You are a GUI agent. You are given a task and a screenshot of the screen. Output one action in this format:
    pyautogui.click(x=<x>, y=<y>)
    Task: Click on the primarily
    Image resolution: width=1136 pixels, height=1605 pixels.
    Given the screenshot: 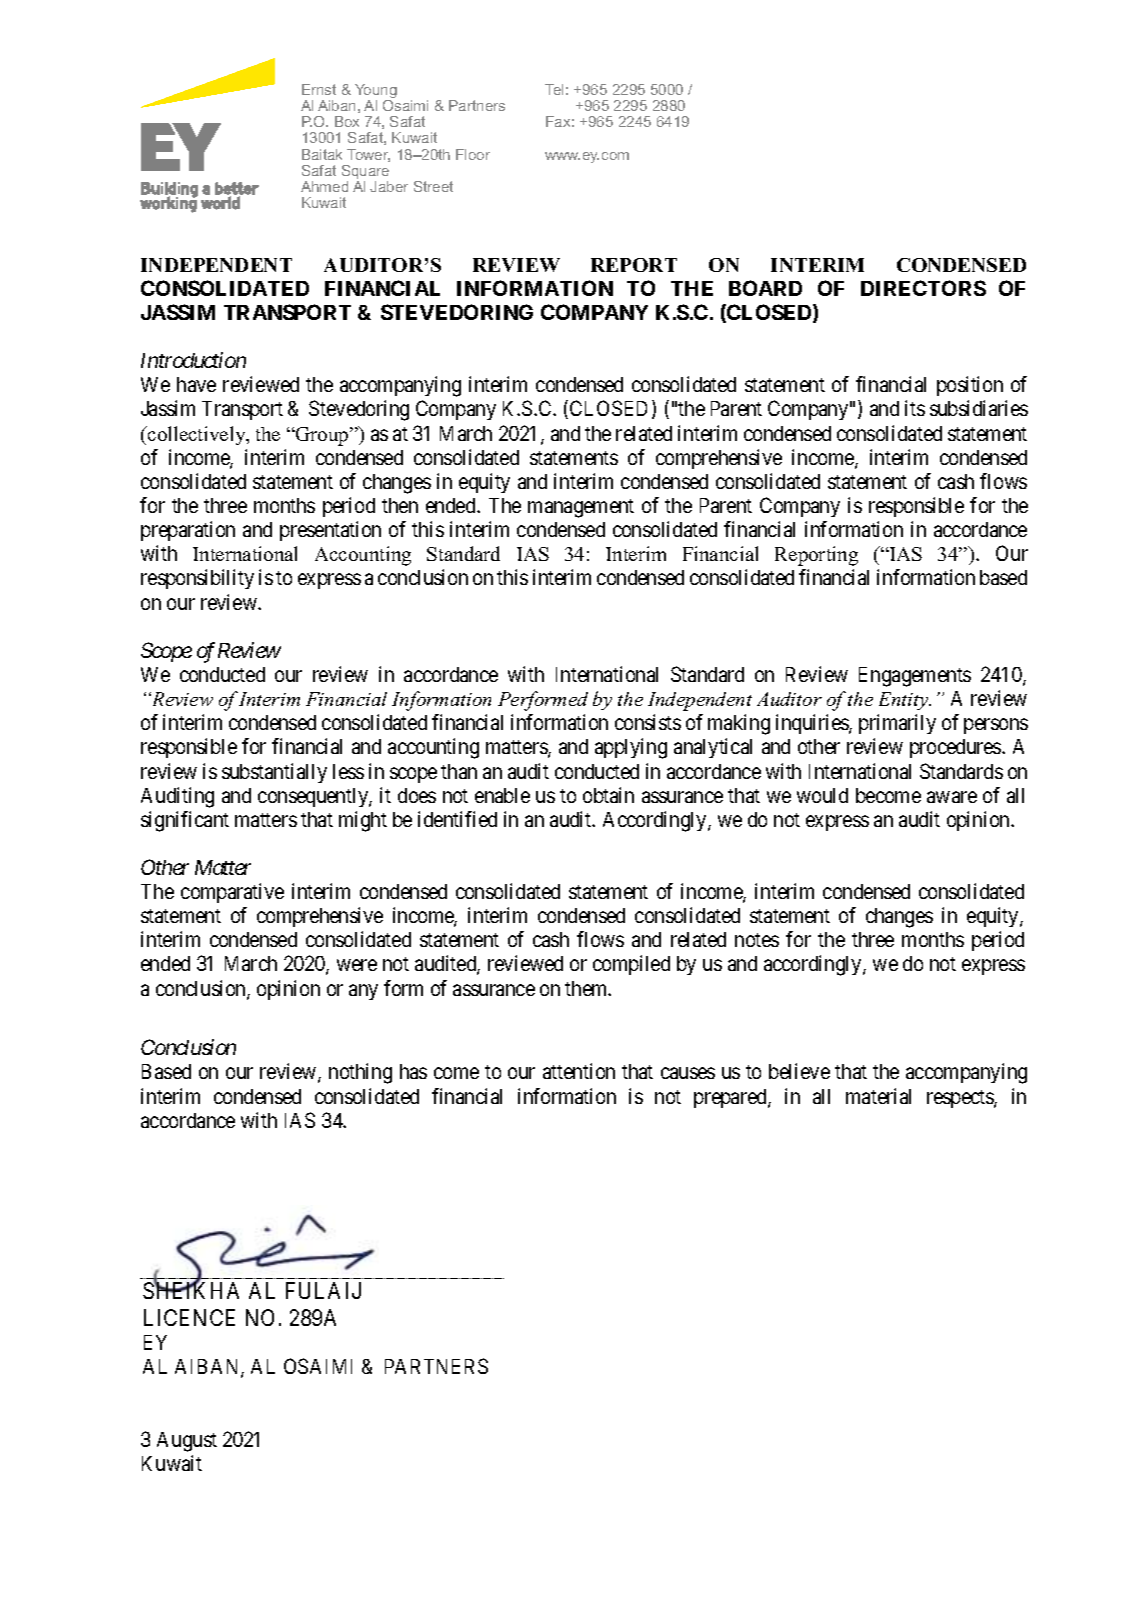 What is the action you would take?
    pyautogui.click(x=897, y=724)
